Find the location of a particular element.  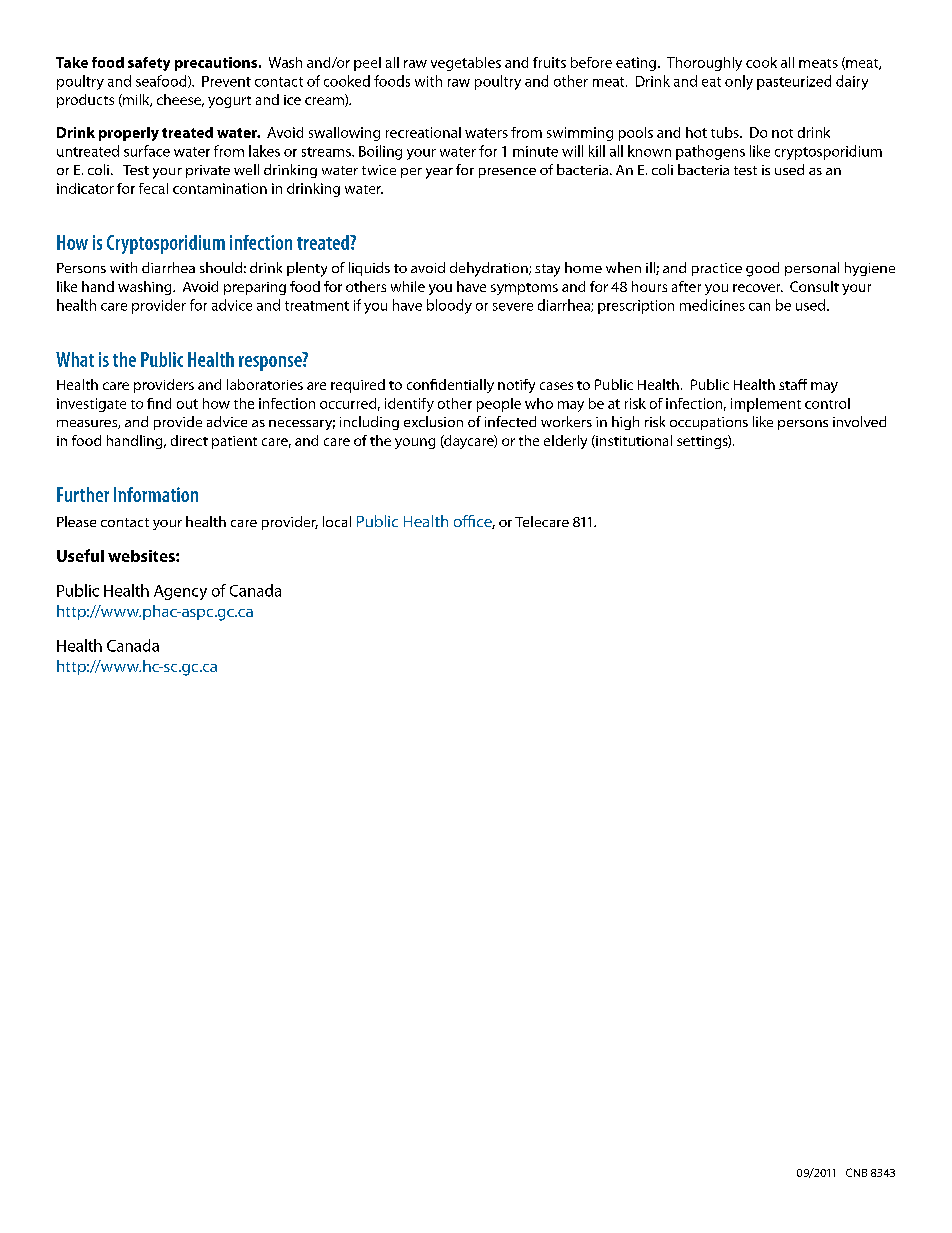

Agency is located at coordinates (180, 592).
